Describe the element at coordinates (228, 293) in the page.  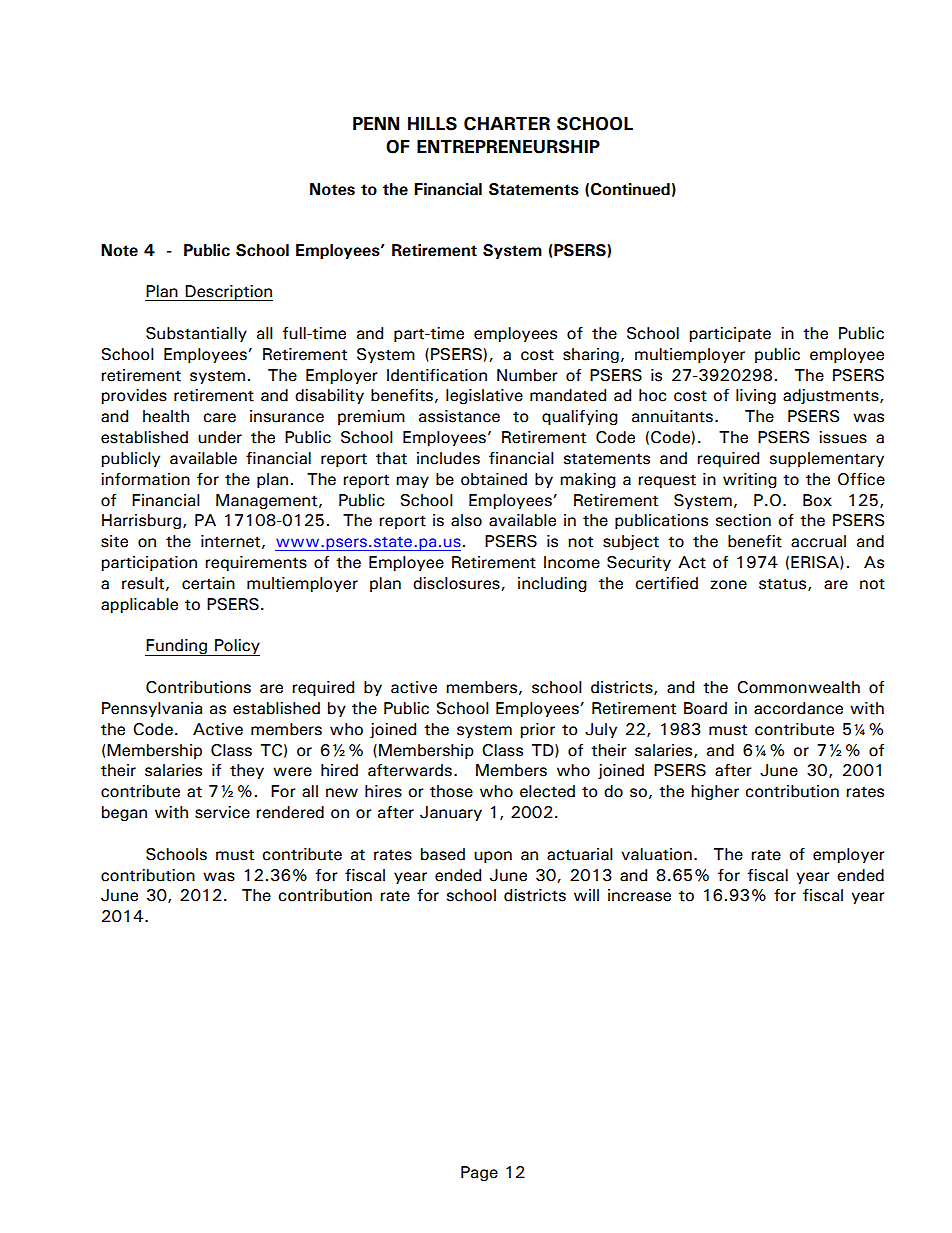
I see `Description` at that location.
